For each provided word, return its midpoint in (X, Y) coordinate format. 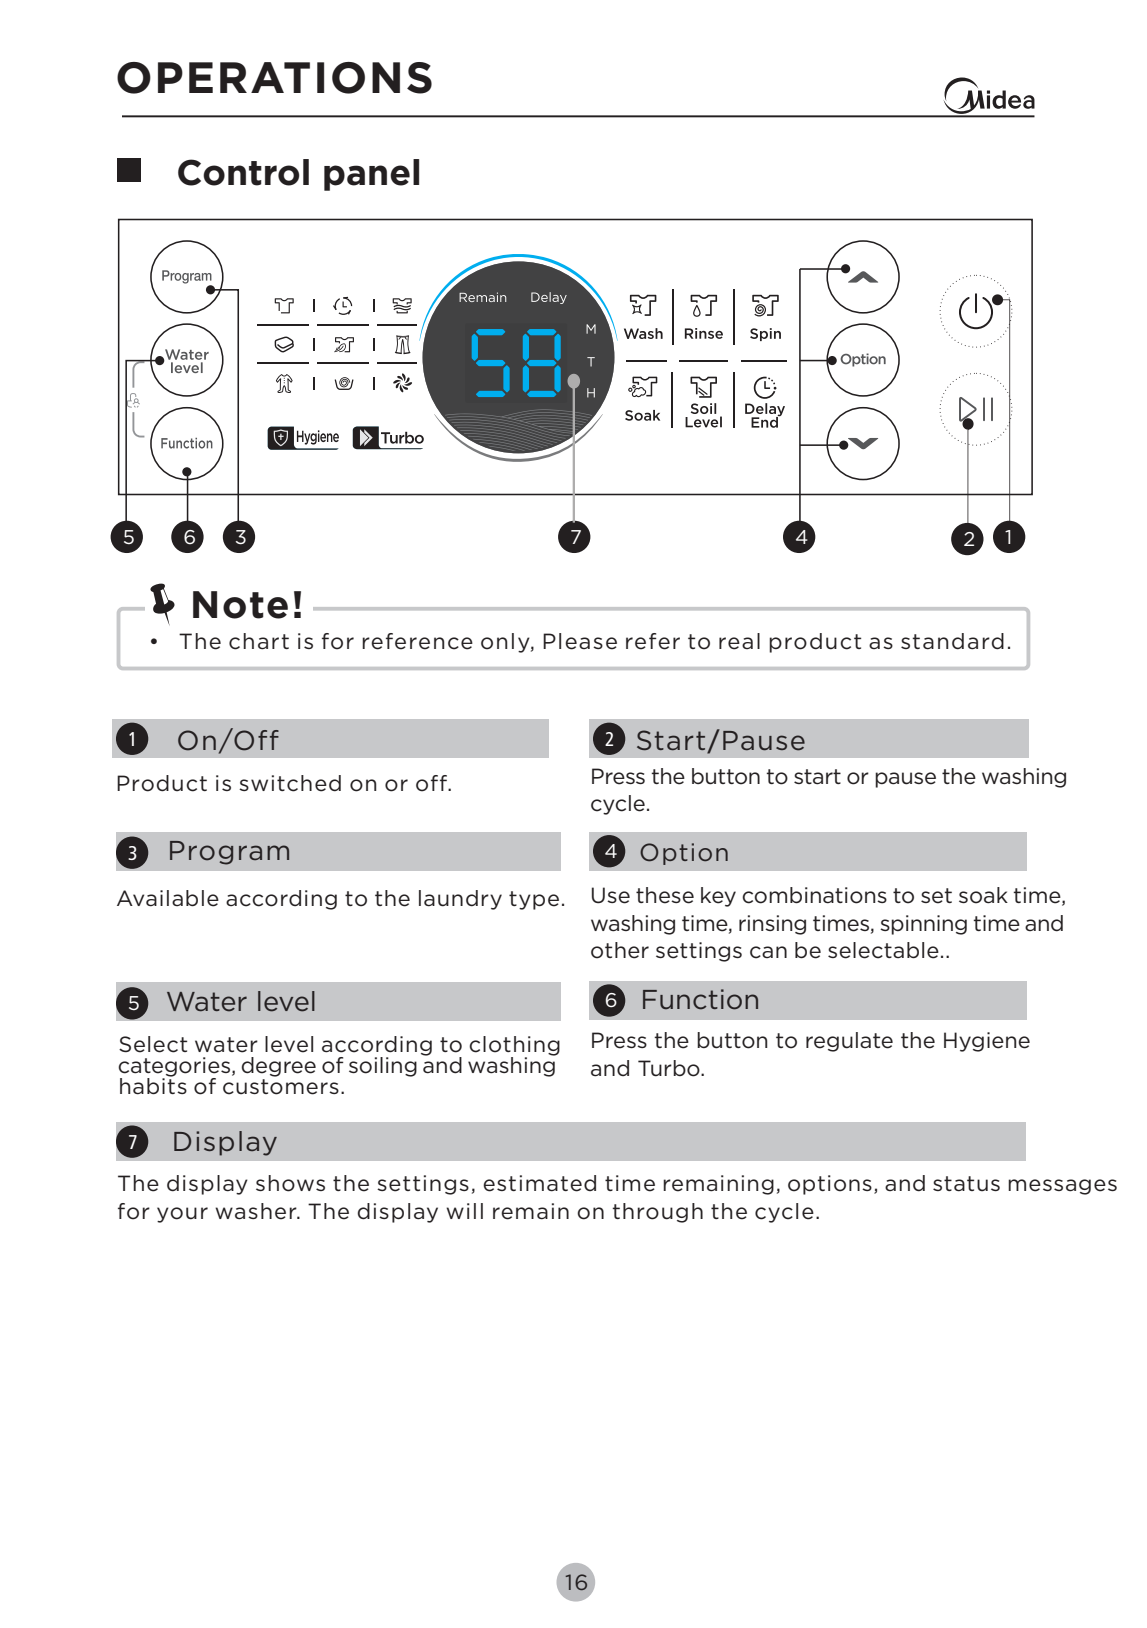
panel (371, 175)
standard (952, 641)
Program (229, 853)
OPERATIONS (274, 78)
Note (240, 605)
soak (983, 895)
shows (290, 1183)
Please (580, 641)
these (665, 895)
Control (243, 172)
